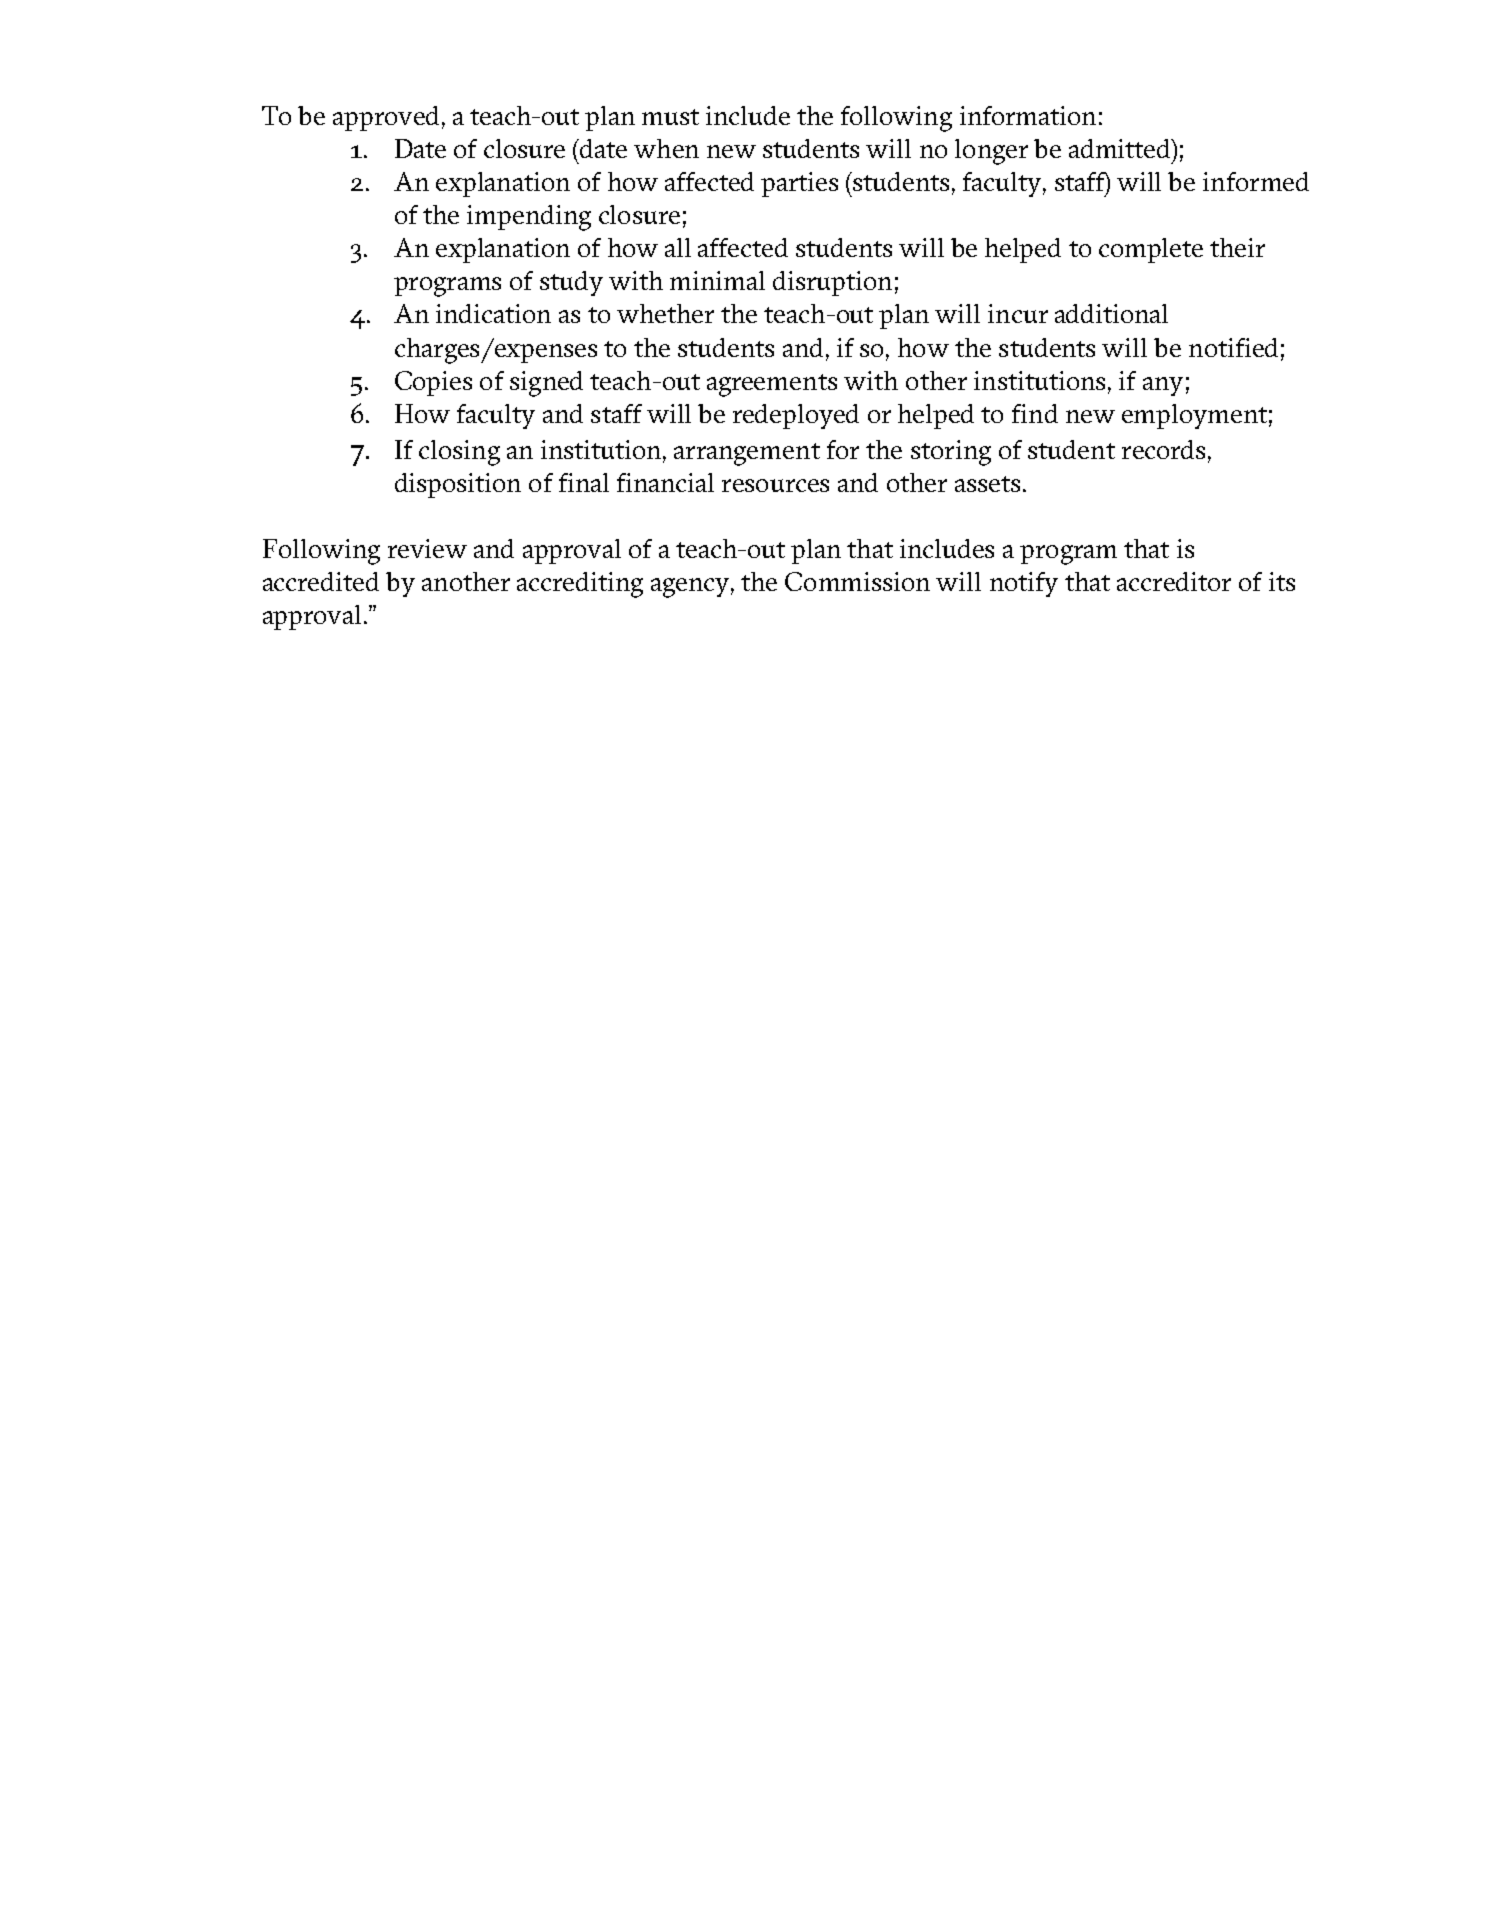  What do you see at coordinates (1121, 148) in the image?
I see `admitted` at bounding box center [1121, 148].
